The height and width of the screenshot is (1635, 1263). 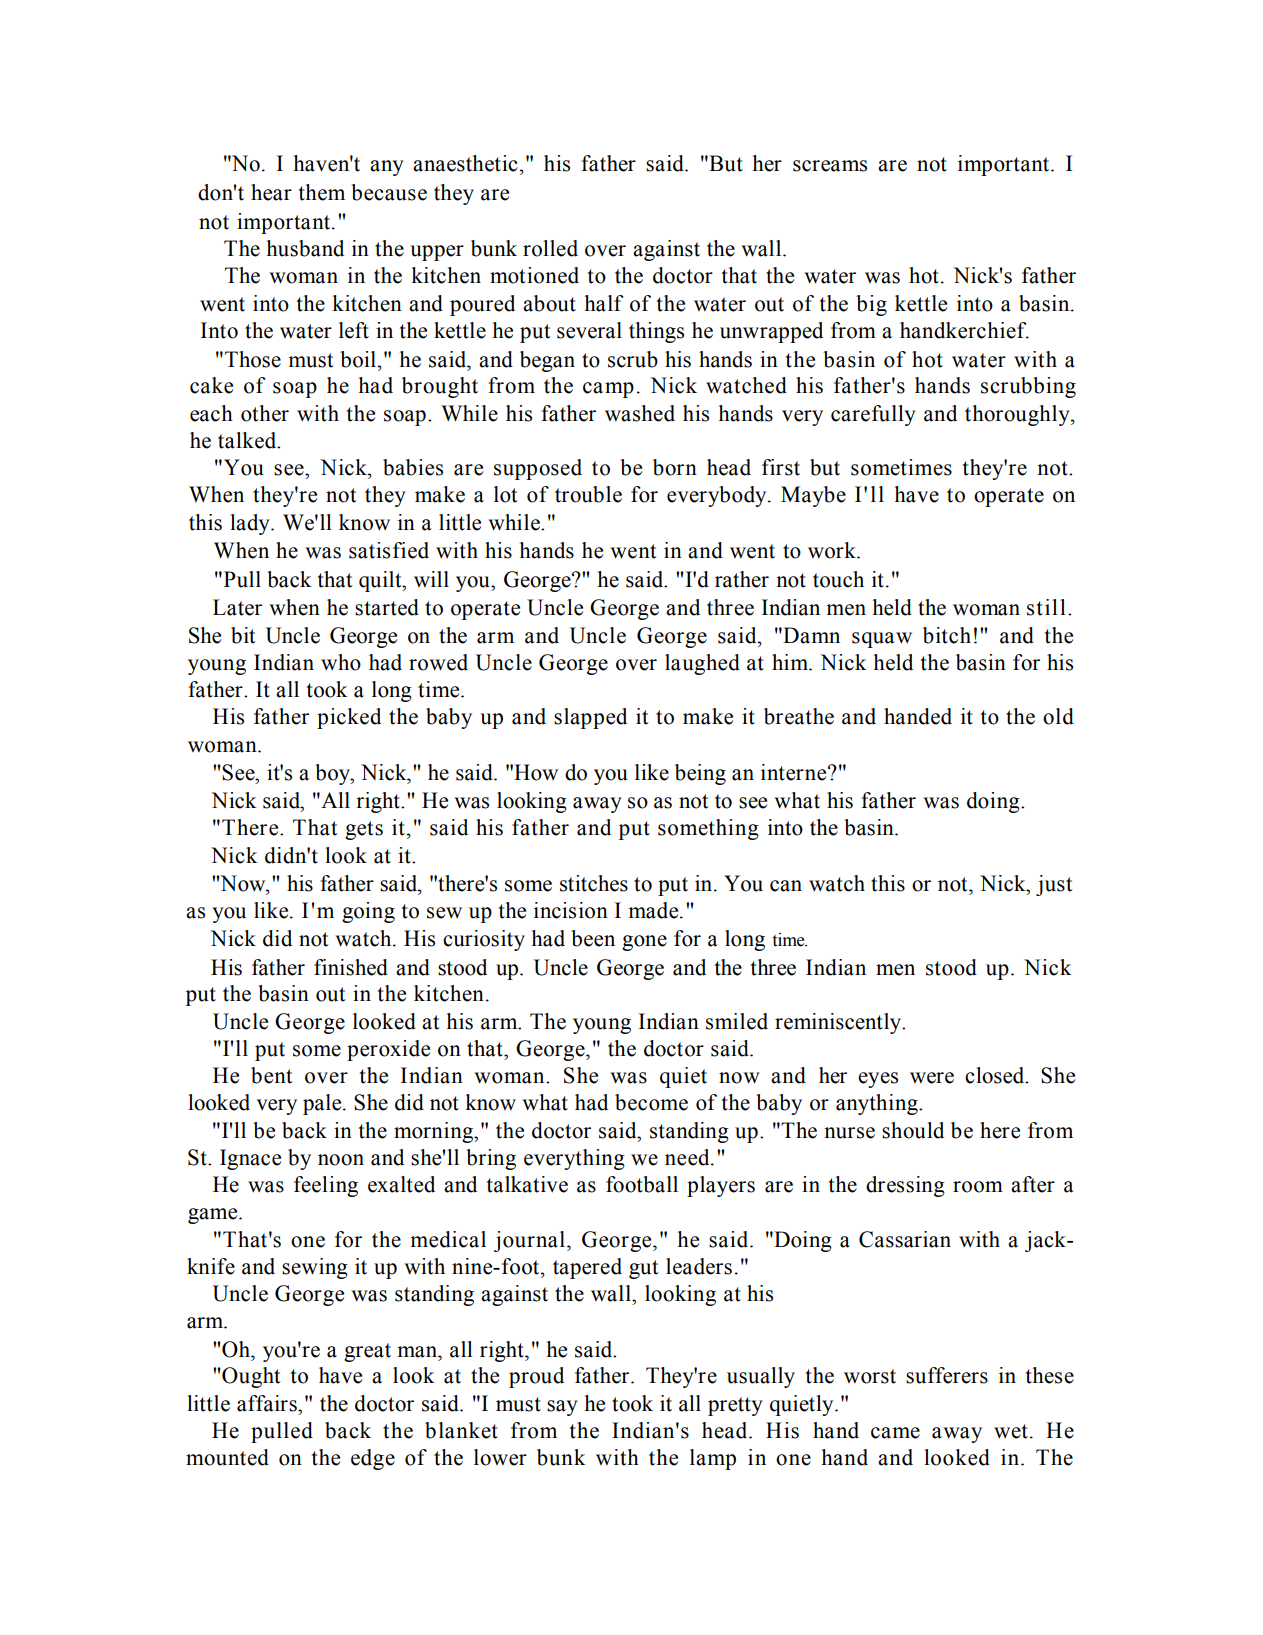 What do you see at coordinates (833, 550) in the screenshot?
I see `work` at bounding box center [833, 550].
